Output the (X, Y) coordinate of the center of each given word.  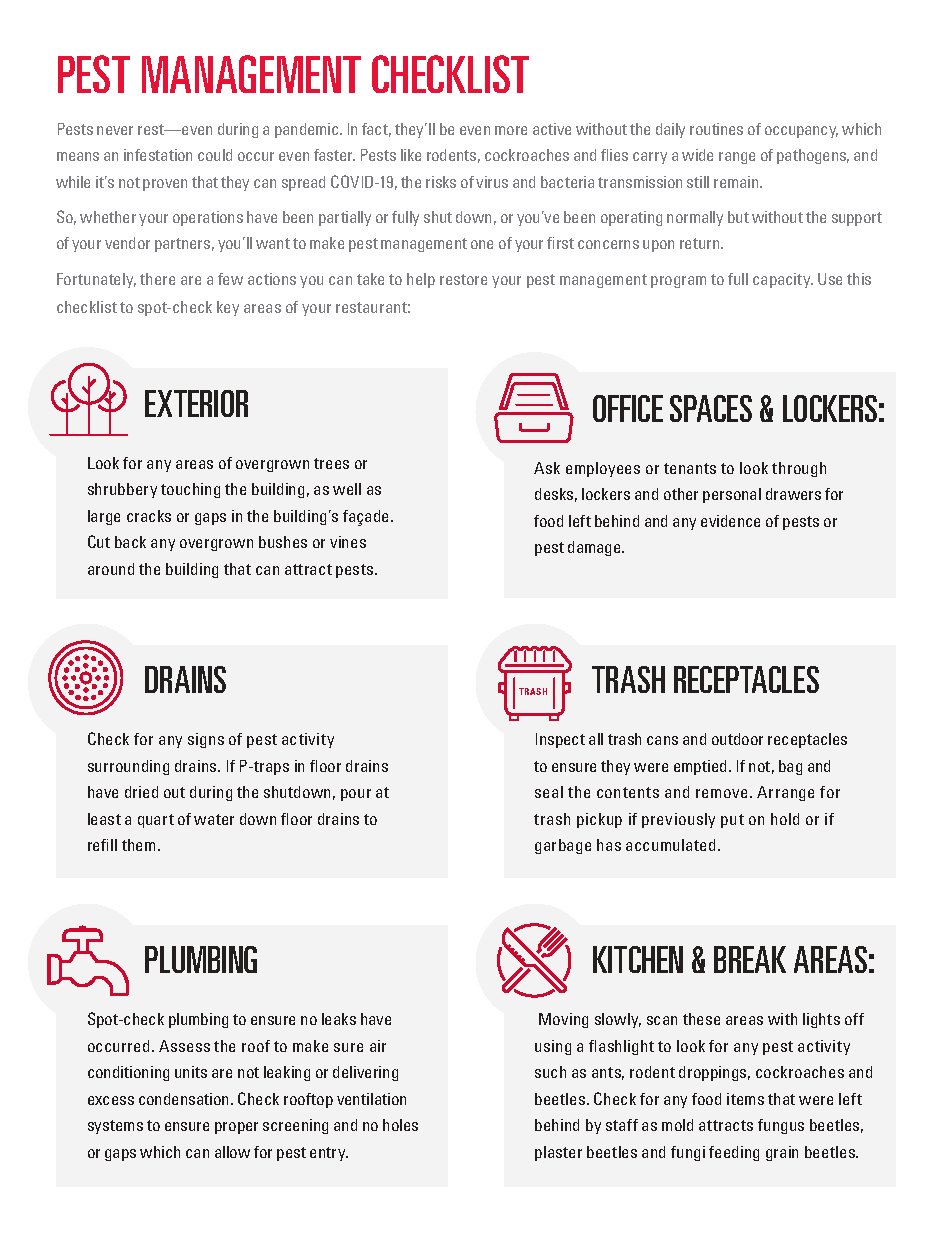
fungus (781, 1126)
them (138, 845)
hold (785, 819)
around (111, 569)
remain (737, 182)
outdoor (737, 739)
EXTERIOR (196, 403)
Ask (547, 468)
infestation (158, 155)
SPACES (711, 408)
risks (441, 182)
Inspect (560, 740)
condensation (185, 1099)
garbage (563, 846)
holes (400, 1125)
